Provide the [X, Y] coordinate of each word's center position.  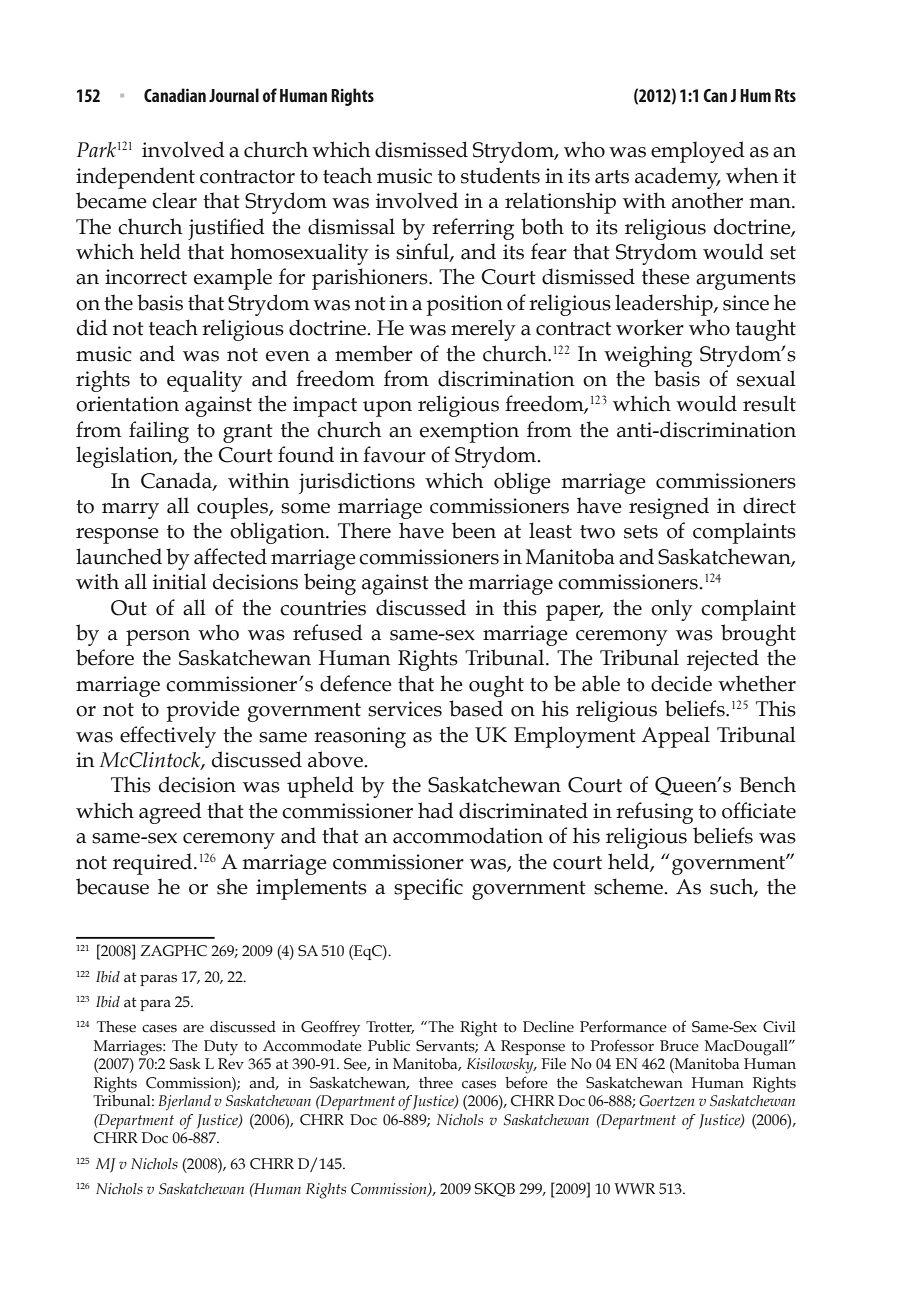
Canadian [175, 95]
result [769, 403]
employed [698, 152]
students [500, 175]
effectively [168, 737]
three [436, 1083]
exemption [469, 432]
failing [159, 432]
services [405, 709]
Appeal [675, 737]
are [193, 1029]
